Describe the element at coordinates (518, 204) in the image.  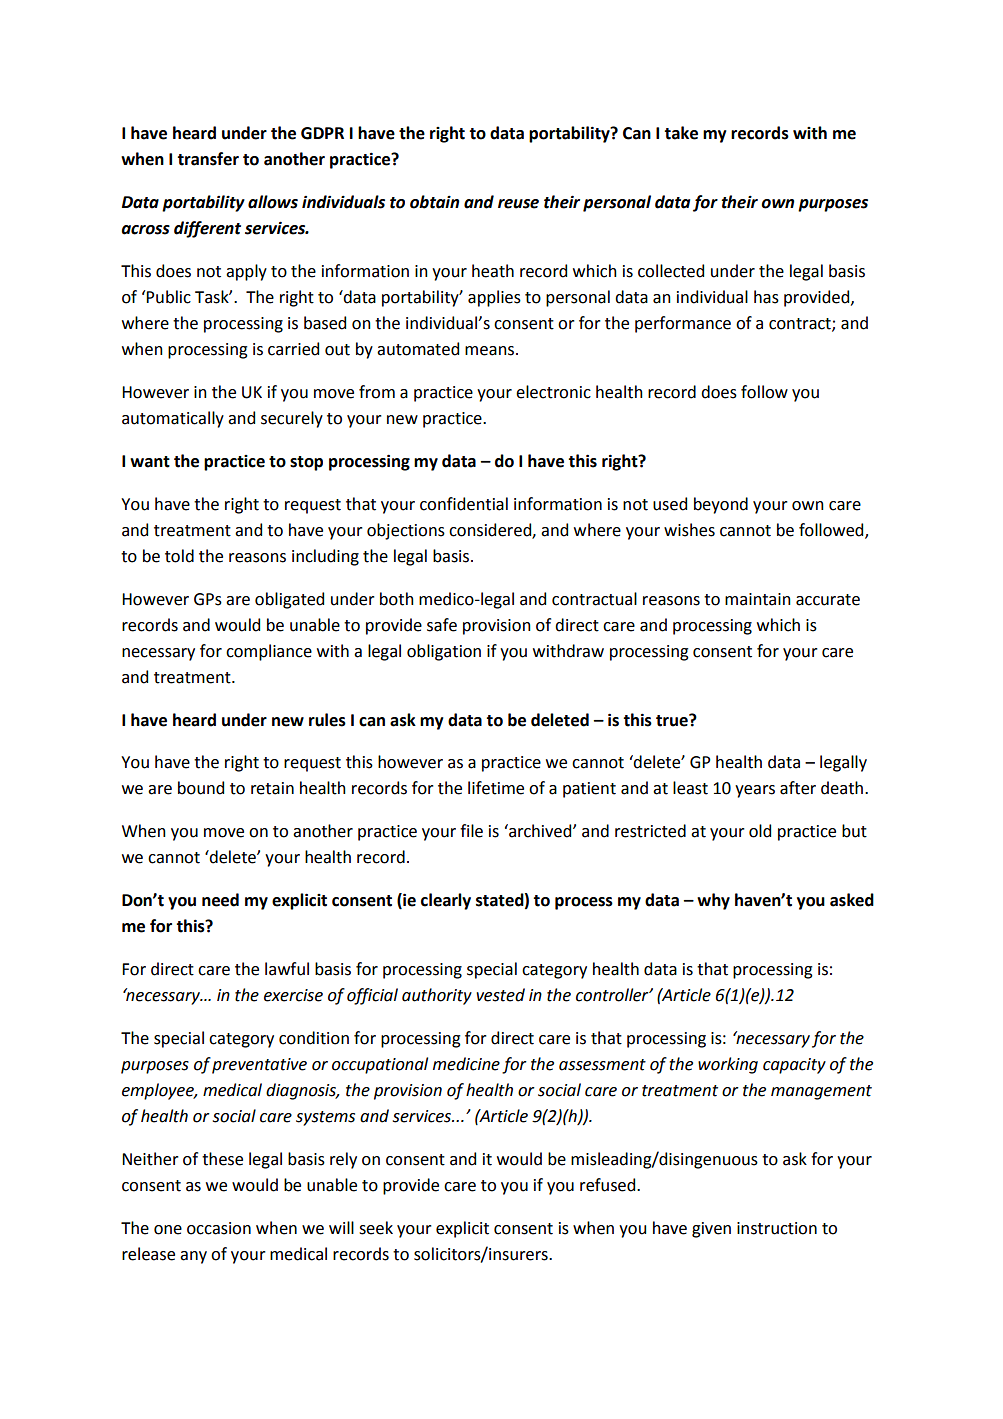
I see `reuse` at that location.
